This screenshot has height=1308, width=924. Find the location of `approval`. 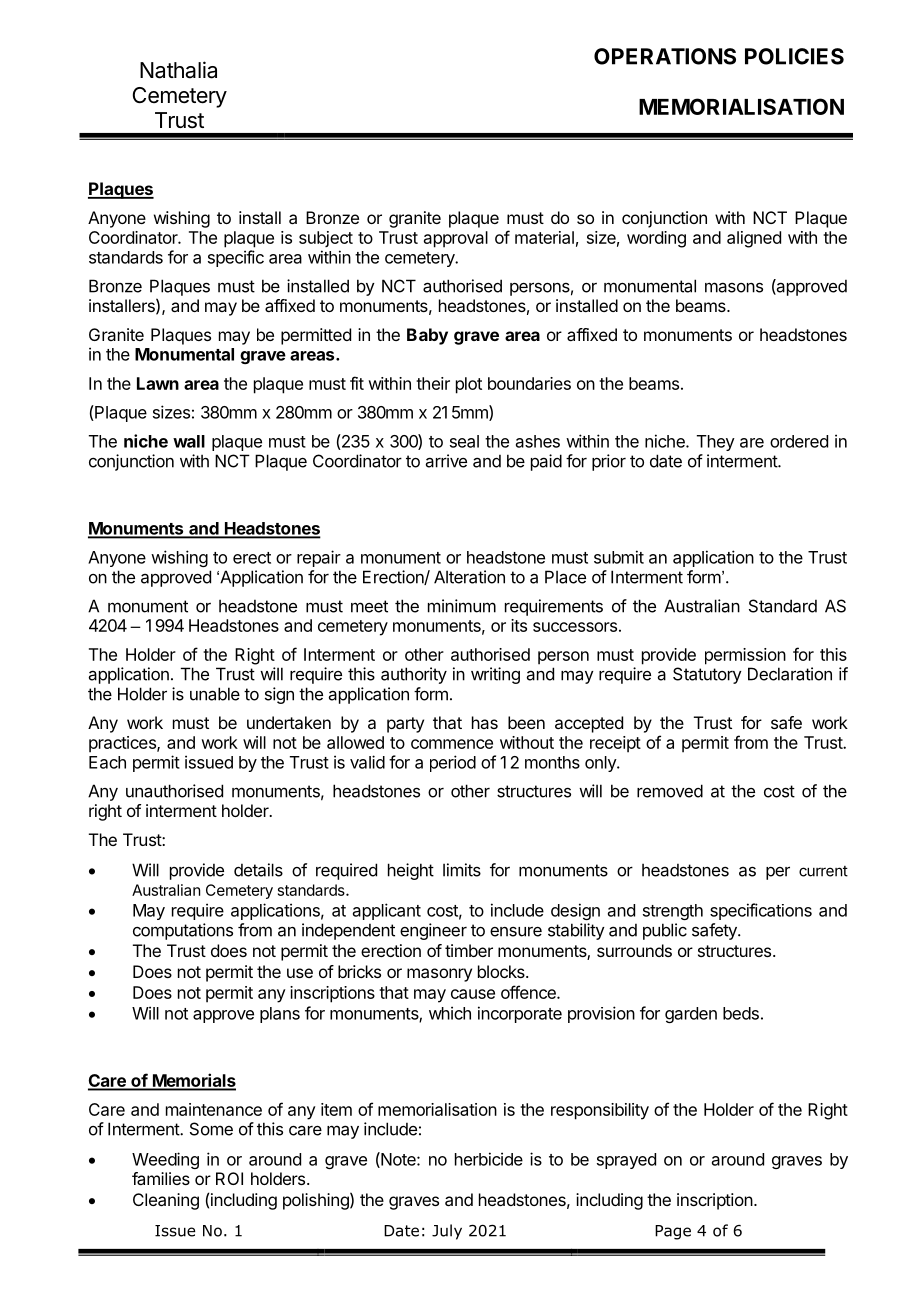

approval is located at coordinates (456, 239).
